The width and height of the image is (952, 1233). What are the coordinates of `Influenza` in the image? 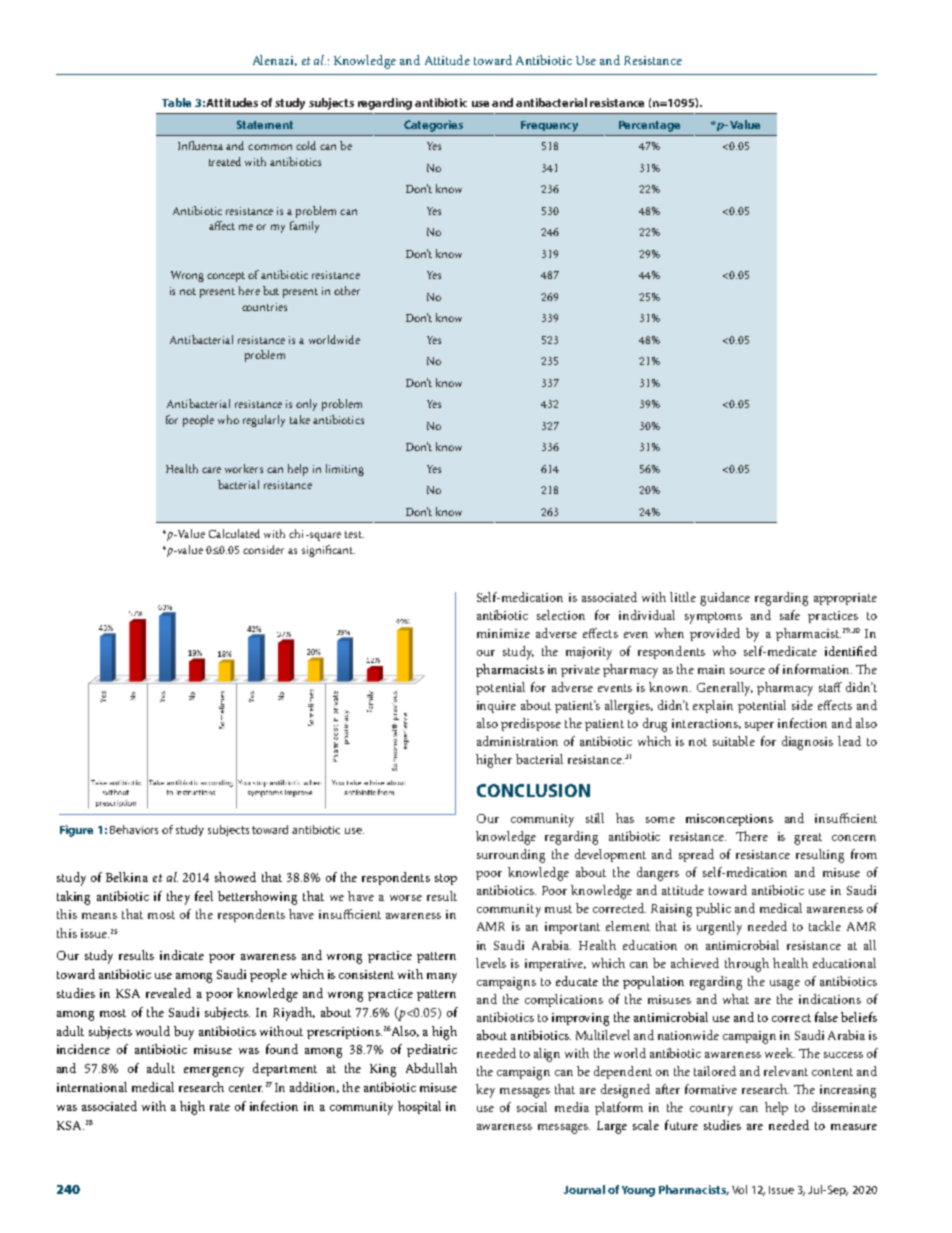 It's located at (200, 145).
